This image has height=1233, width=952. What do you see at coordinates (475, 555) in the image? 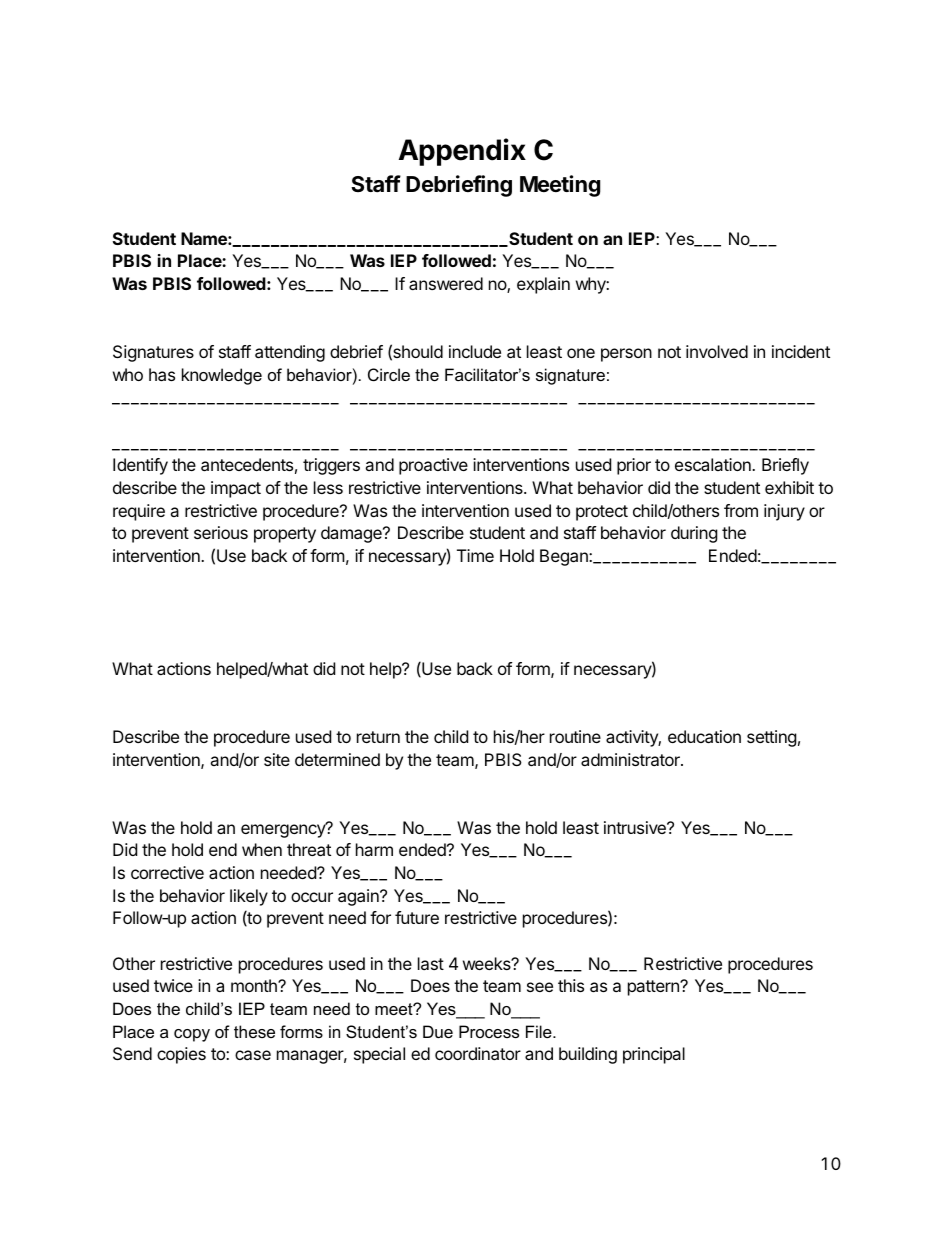
I see `Time` at bounding box center [475, 555].
